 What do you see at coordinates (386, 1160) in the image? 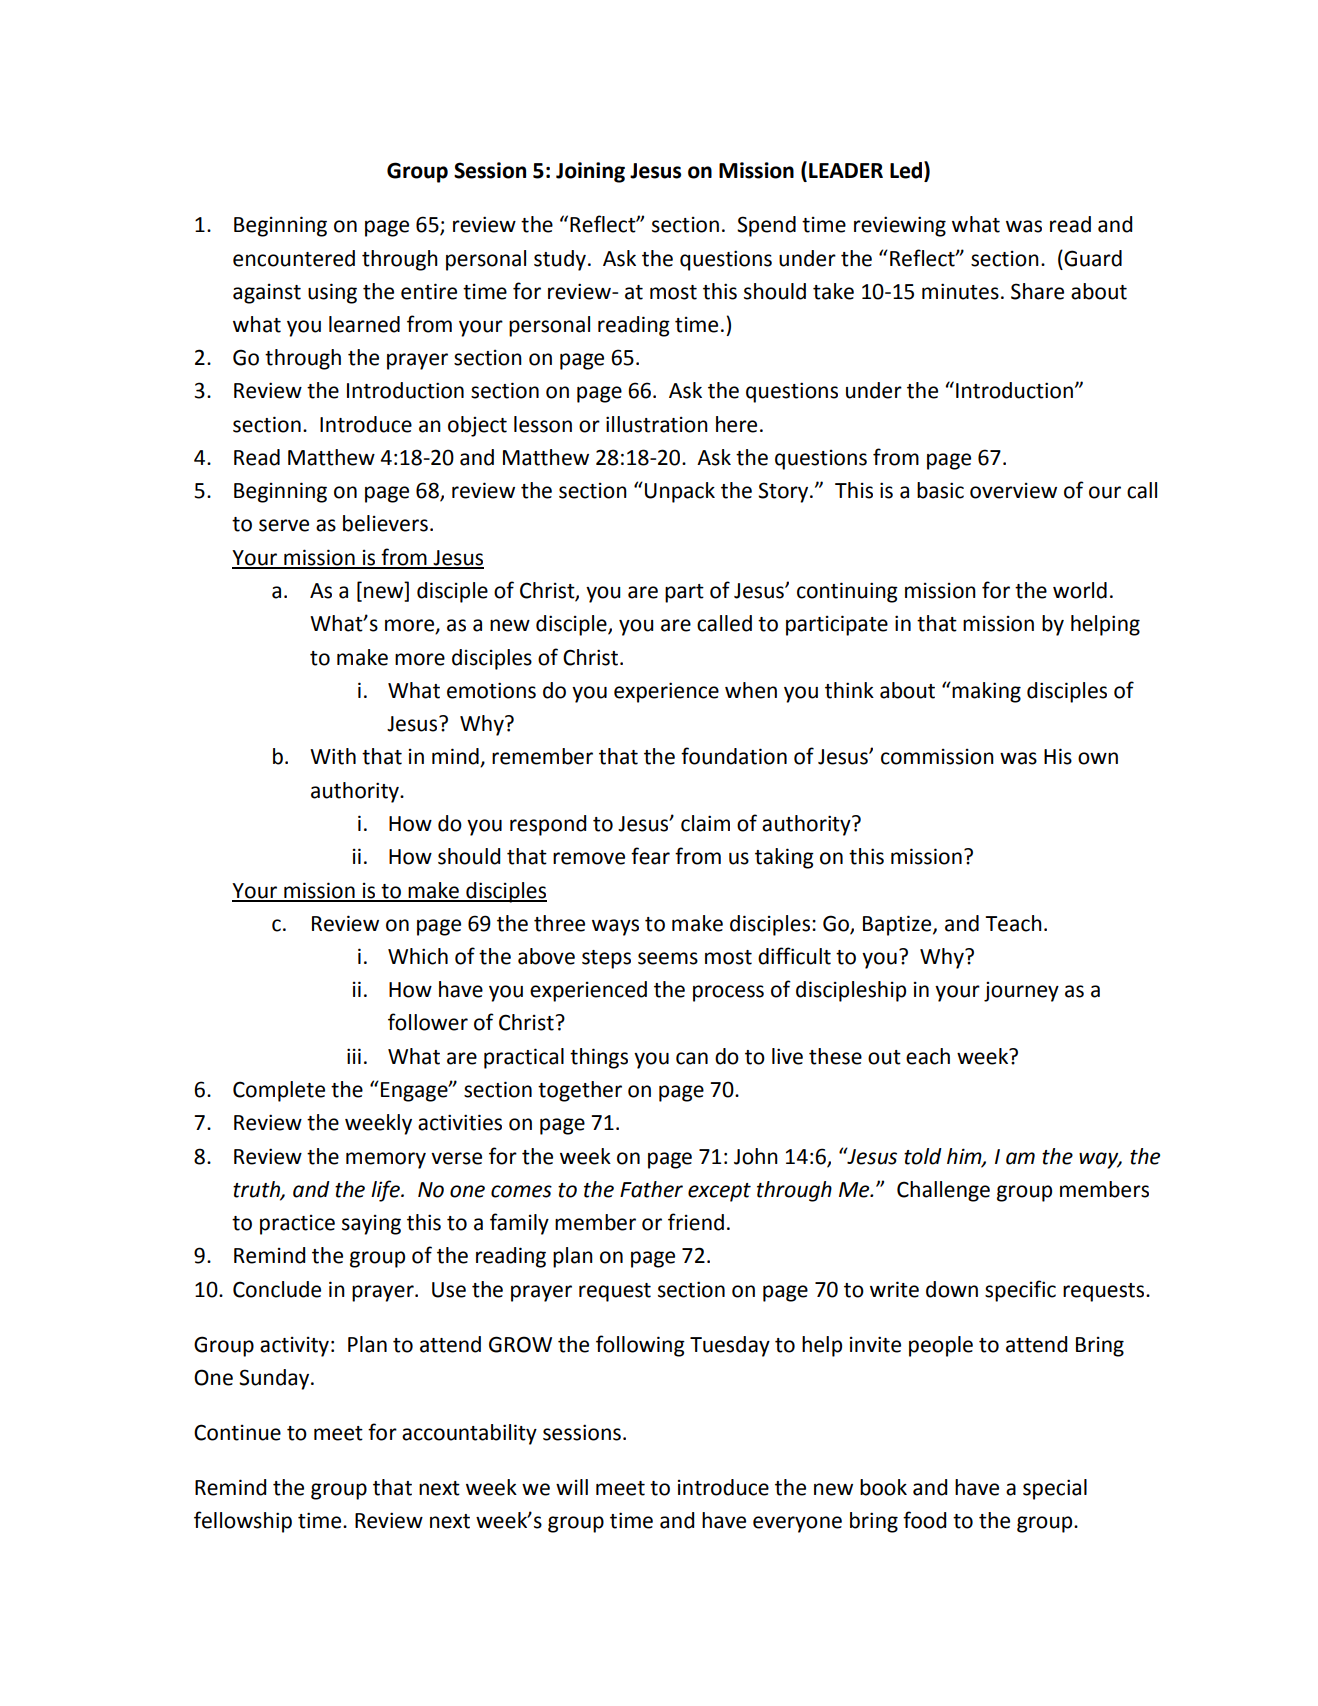
I see `memory` at bounding box center [386, 1160].
